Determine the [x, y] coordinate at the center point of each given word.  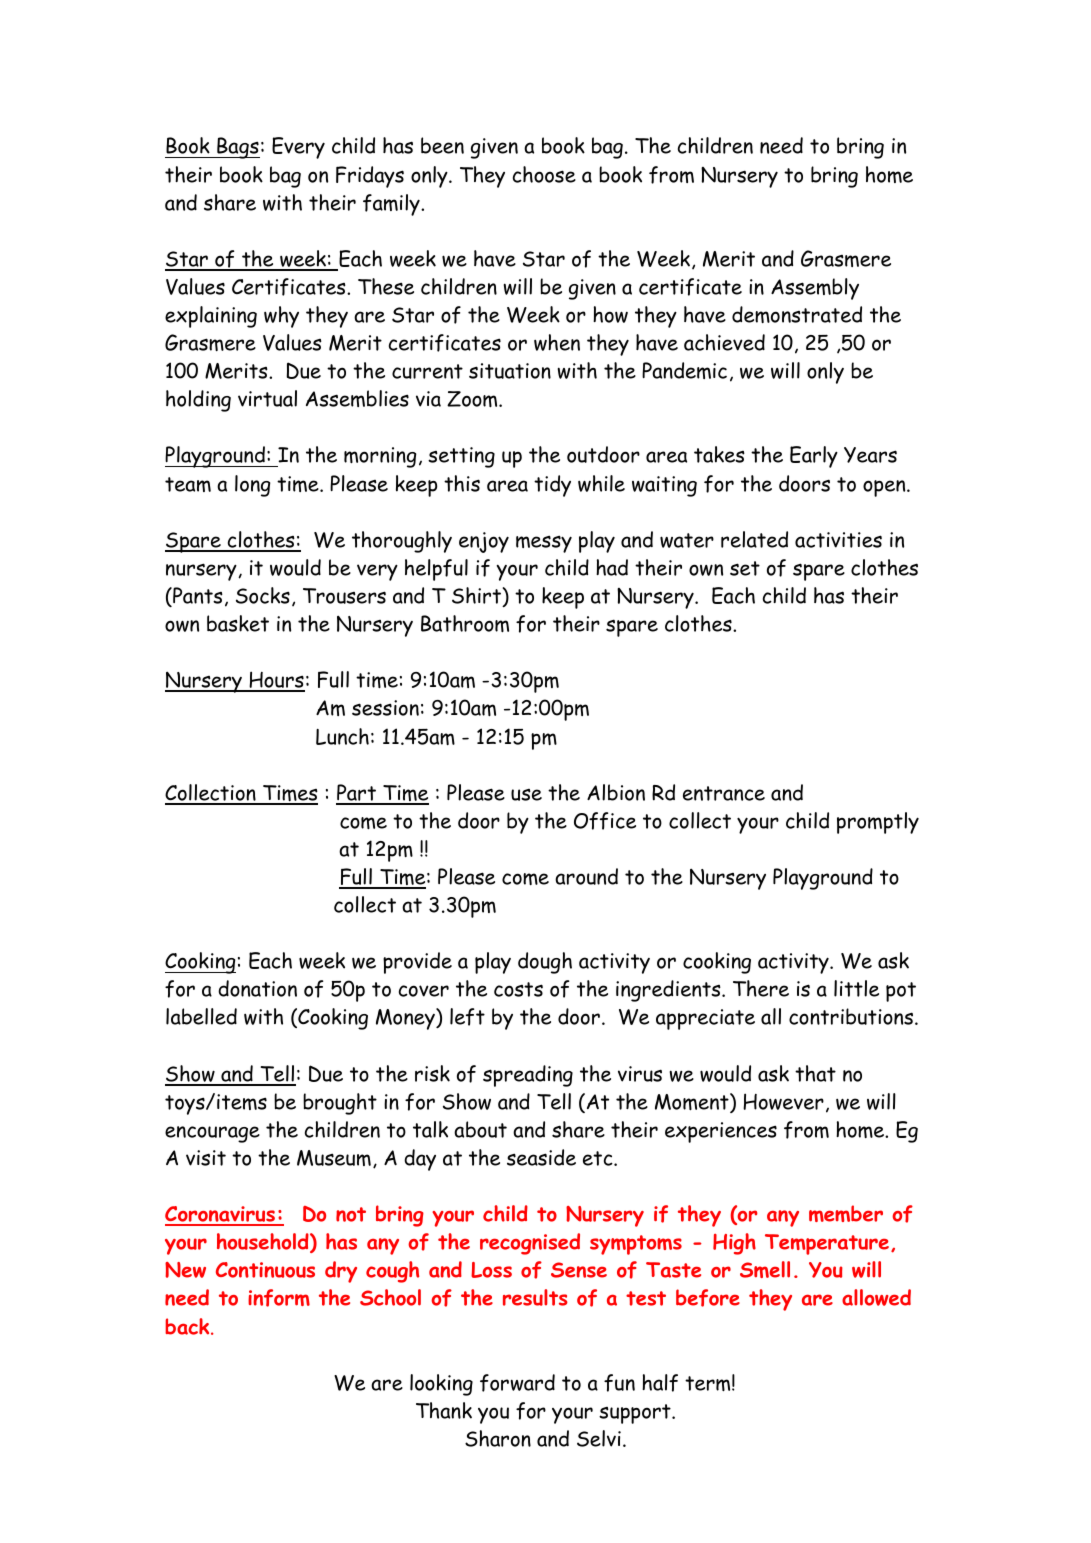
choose [544, 174]
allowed [876, 1297]
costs [518, 989]
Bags [237, 148]
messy [544, 544]
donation [257, 988]
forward [517, 1383]
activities [838, 540]
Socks [263, 595]
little [856, 988]
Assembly [815, 289]
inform [279, 1298]
